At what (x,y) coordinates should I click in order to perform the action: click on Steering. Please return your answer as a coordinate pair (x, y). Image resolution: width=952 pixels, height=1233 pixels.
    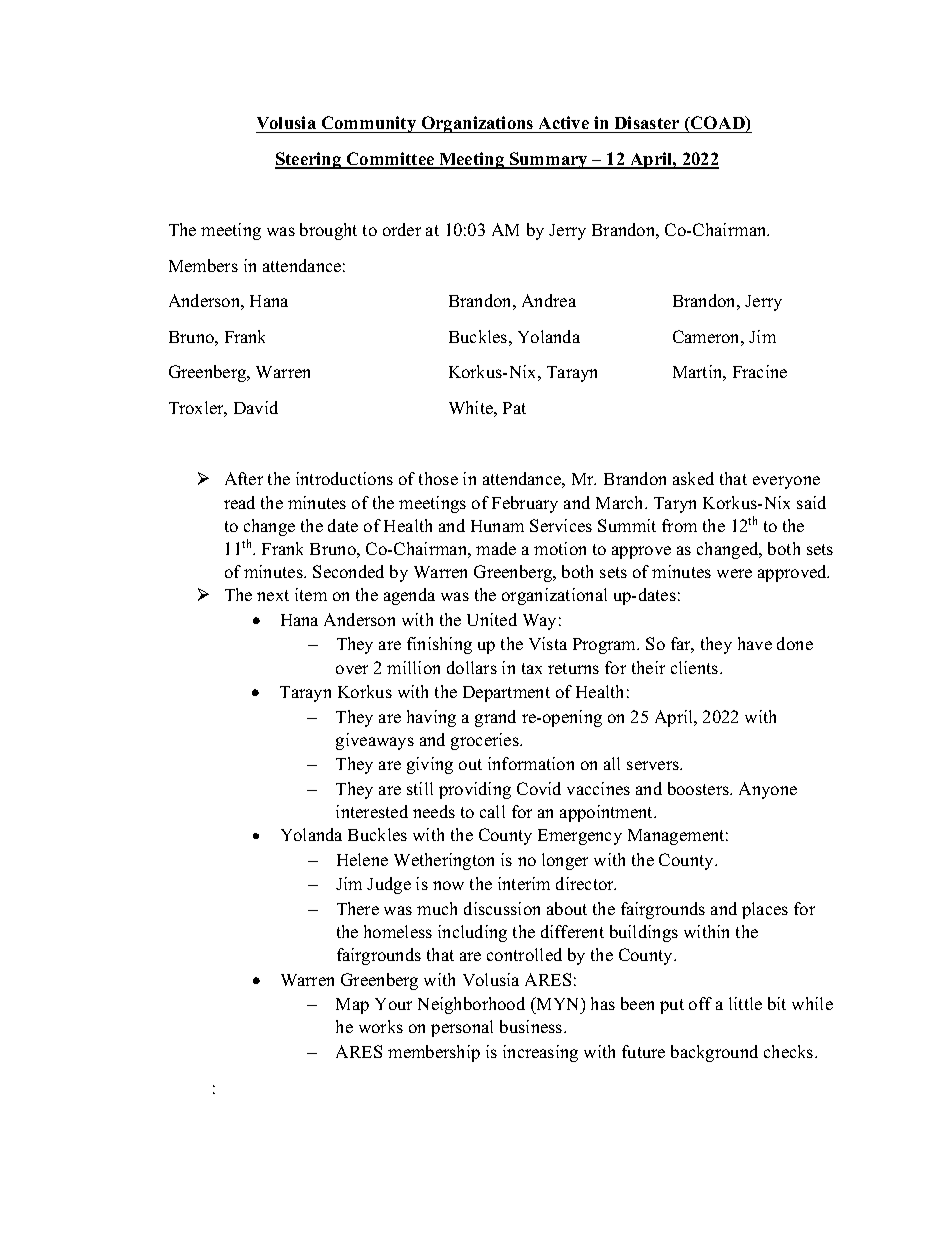
    Looking at the image, I should click on (309, 160).
